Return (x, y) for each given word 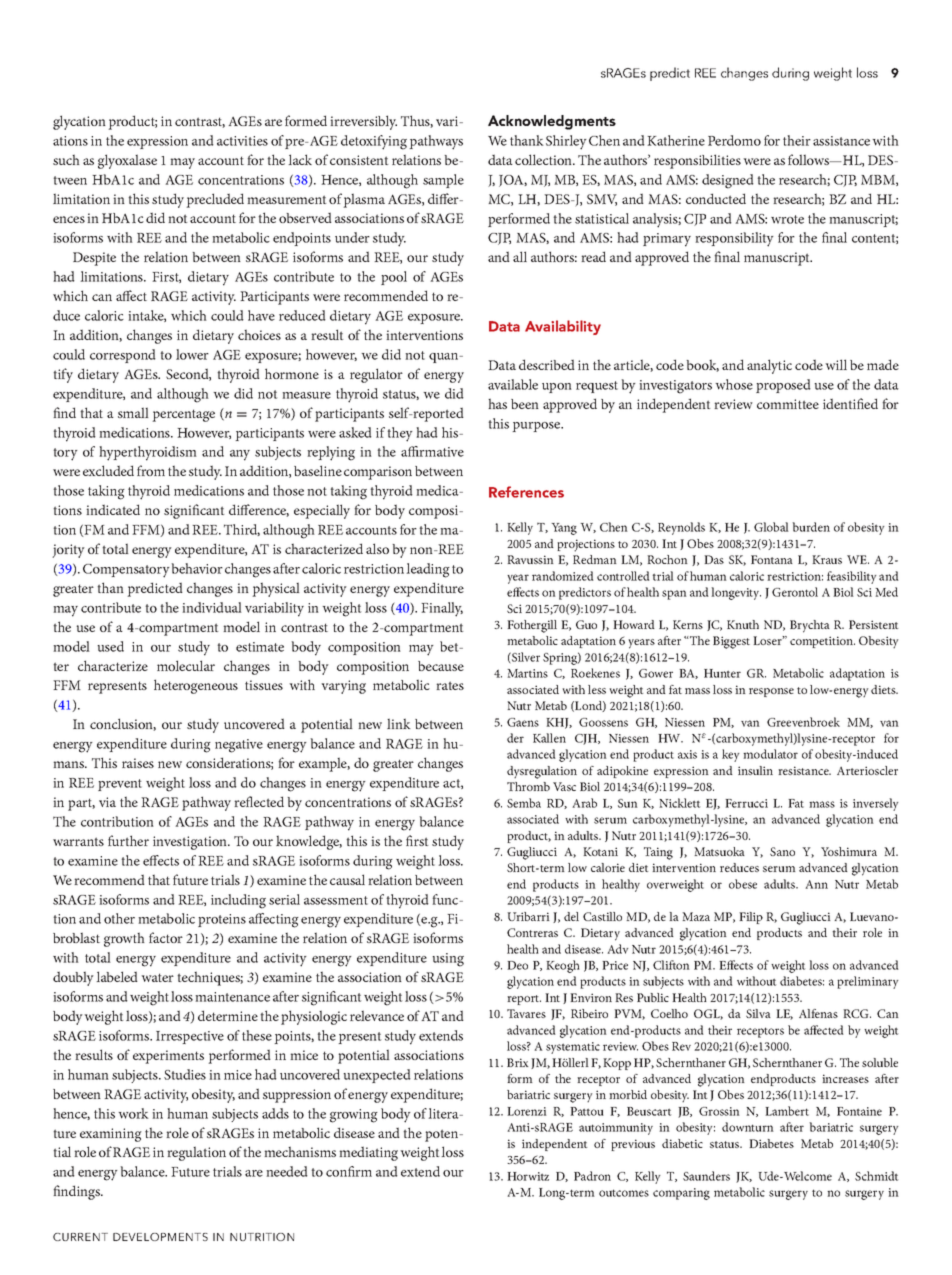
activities (242, 141)
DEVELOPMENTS (160, 1237)
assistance (841, 141)
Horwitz (528, 1176)
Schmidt (876, 1176)
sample (443, 181)
